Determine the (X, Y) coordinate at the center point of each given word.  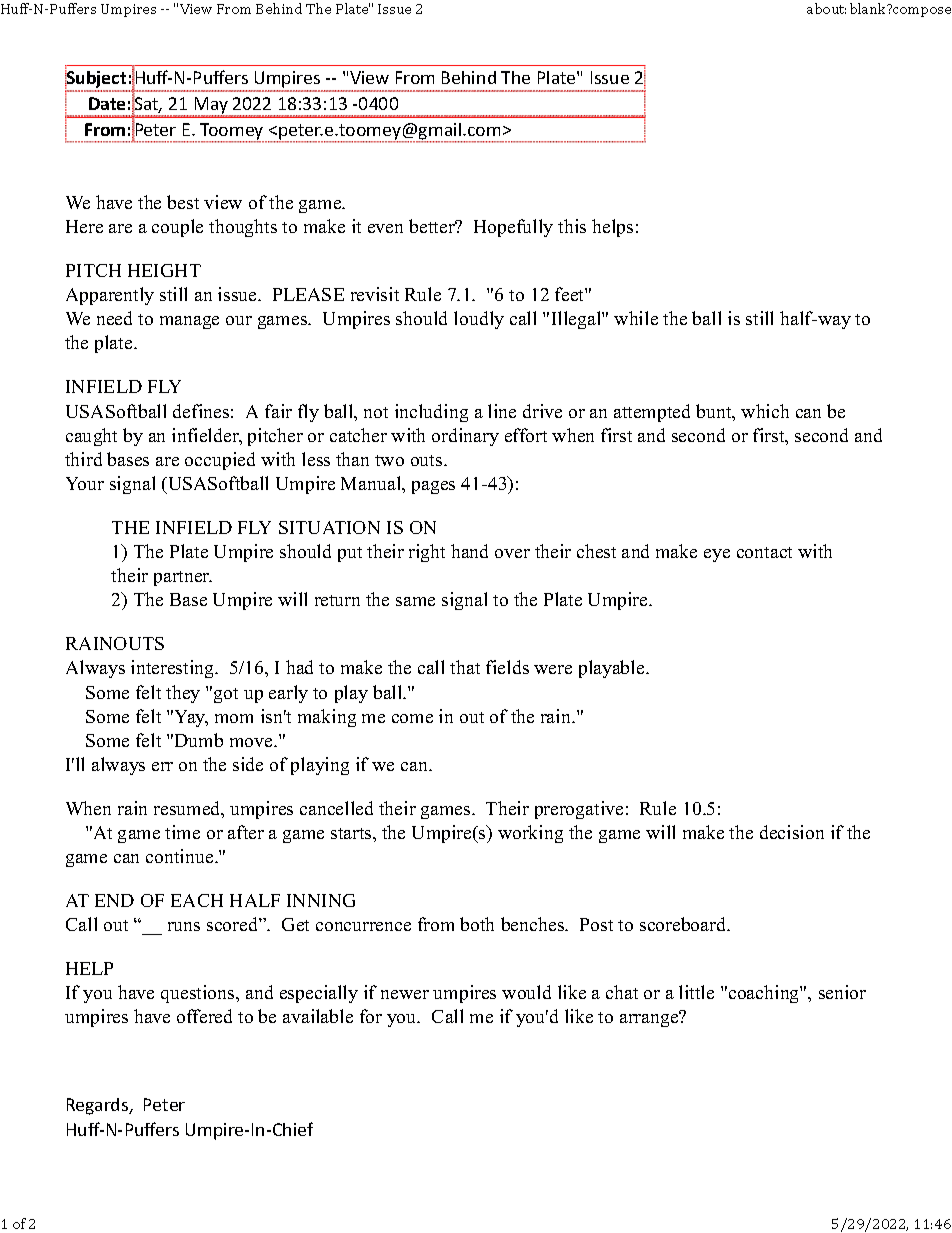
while (636, 318)
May (211, 107)
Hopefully (513, 228)
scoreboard (684, 924)
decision (792, 832)
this (572, 226)
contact (764, 552)
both (477, 924)
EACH (197, 900)
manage (189, 322)
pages (433, 487)
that (465, 667)
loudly (479, 320)
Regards (99, 1106)
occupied (220, 461)
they (183, 694)
